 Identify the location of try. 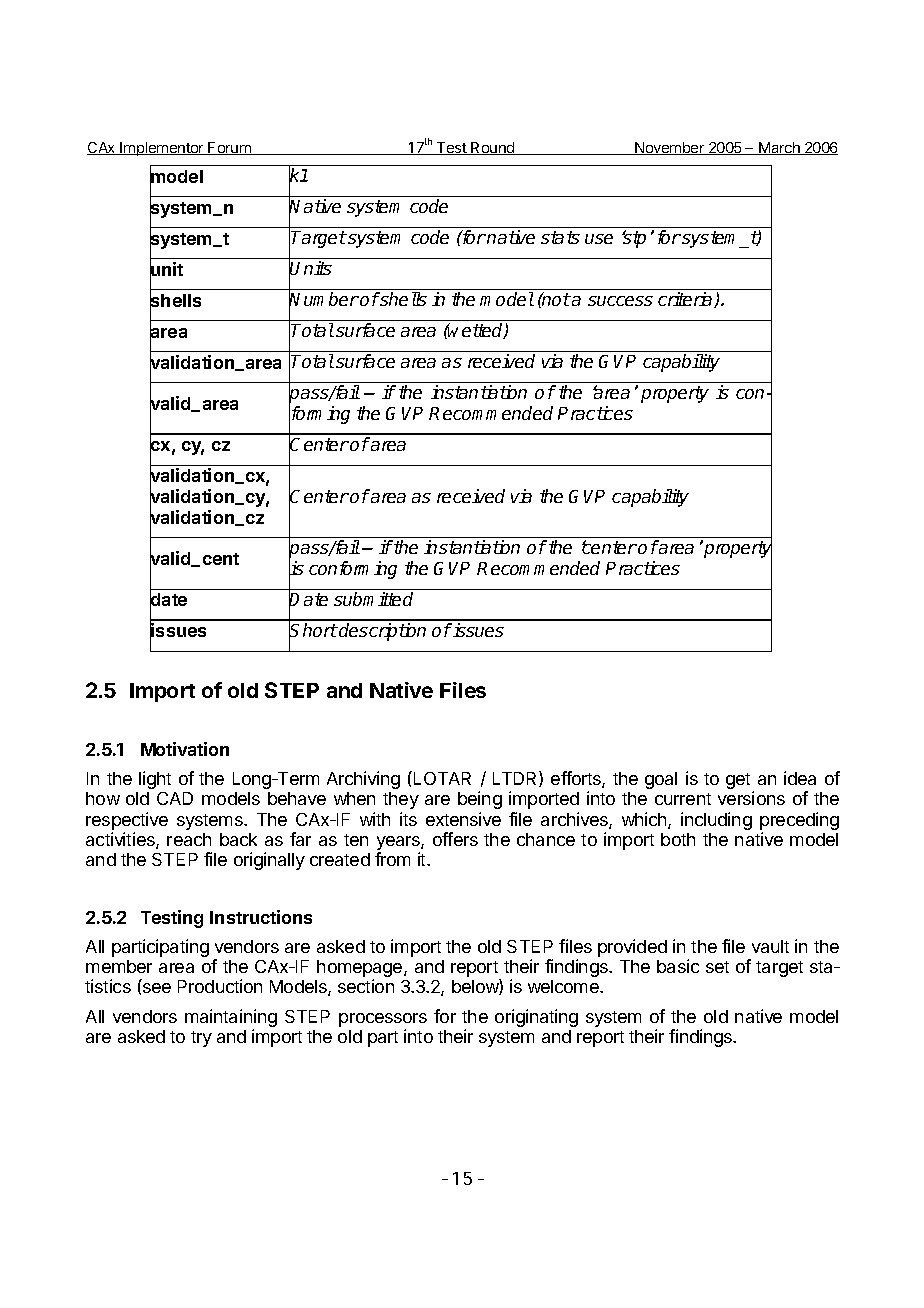
(201, 1039).
